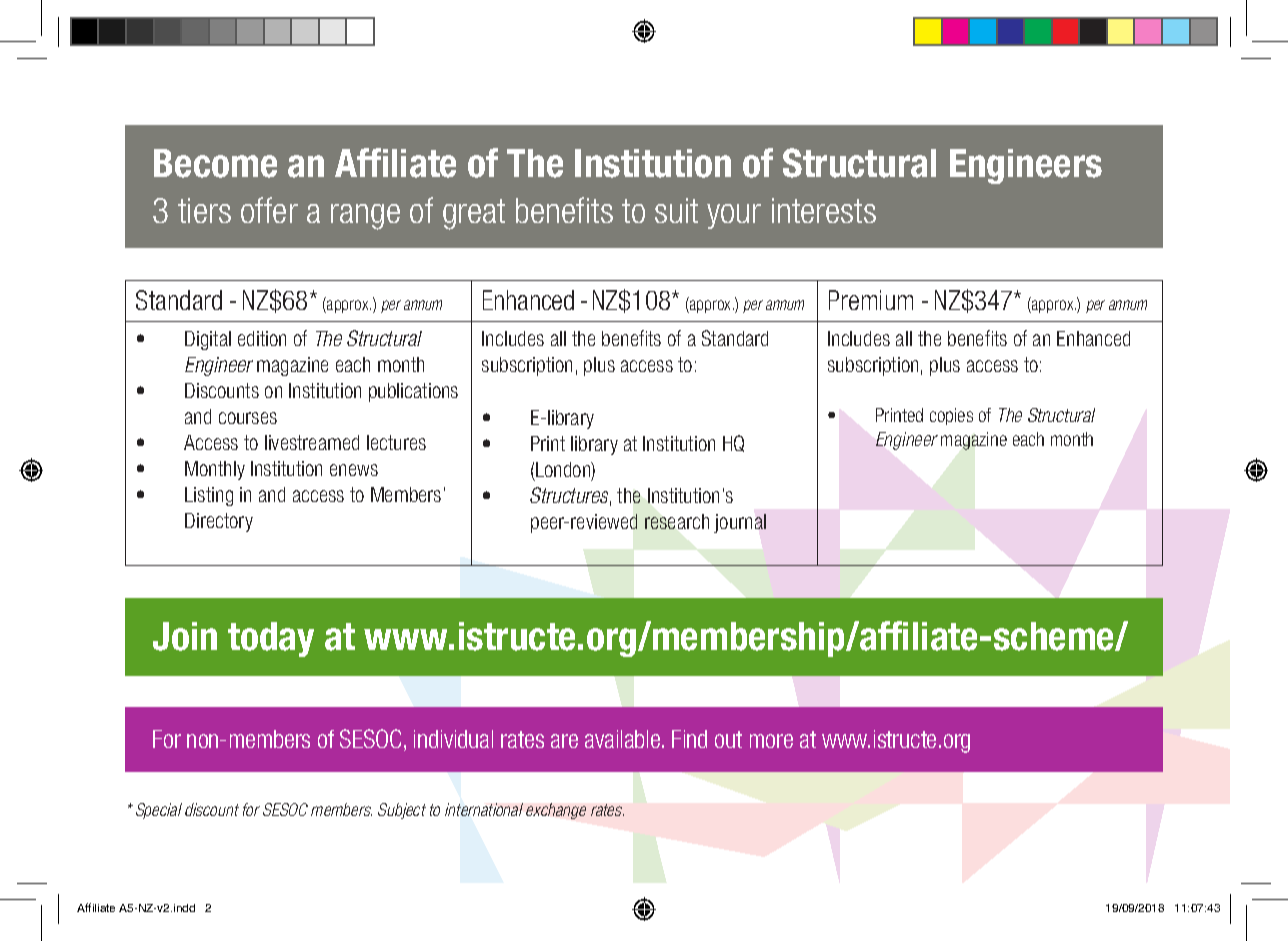 This screenshot has height=941, width=1288. Describe the element at coordinates (248, 418) in the screenshot. I see `courses` at that location.
